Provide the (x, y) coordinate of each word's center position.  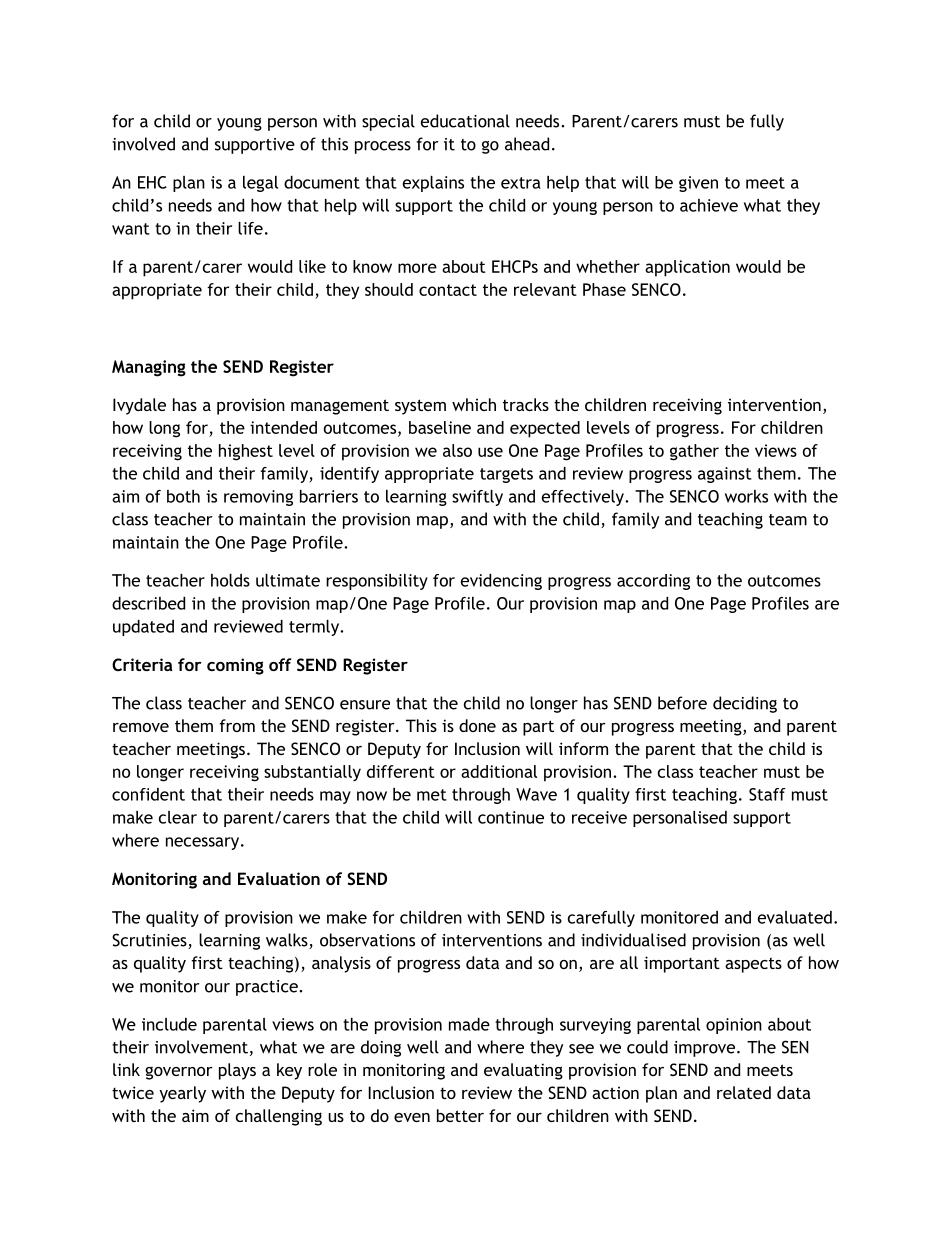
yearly (182, 1094)
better (460, 1115)
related (744, 1092)
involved (143, 144)
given (698, 184)
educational (465, 121)
